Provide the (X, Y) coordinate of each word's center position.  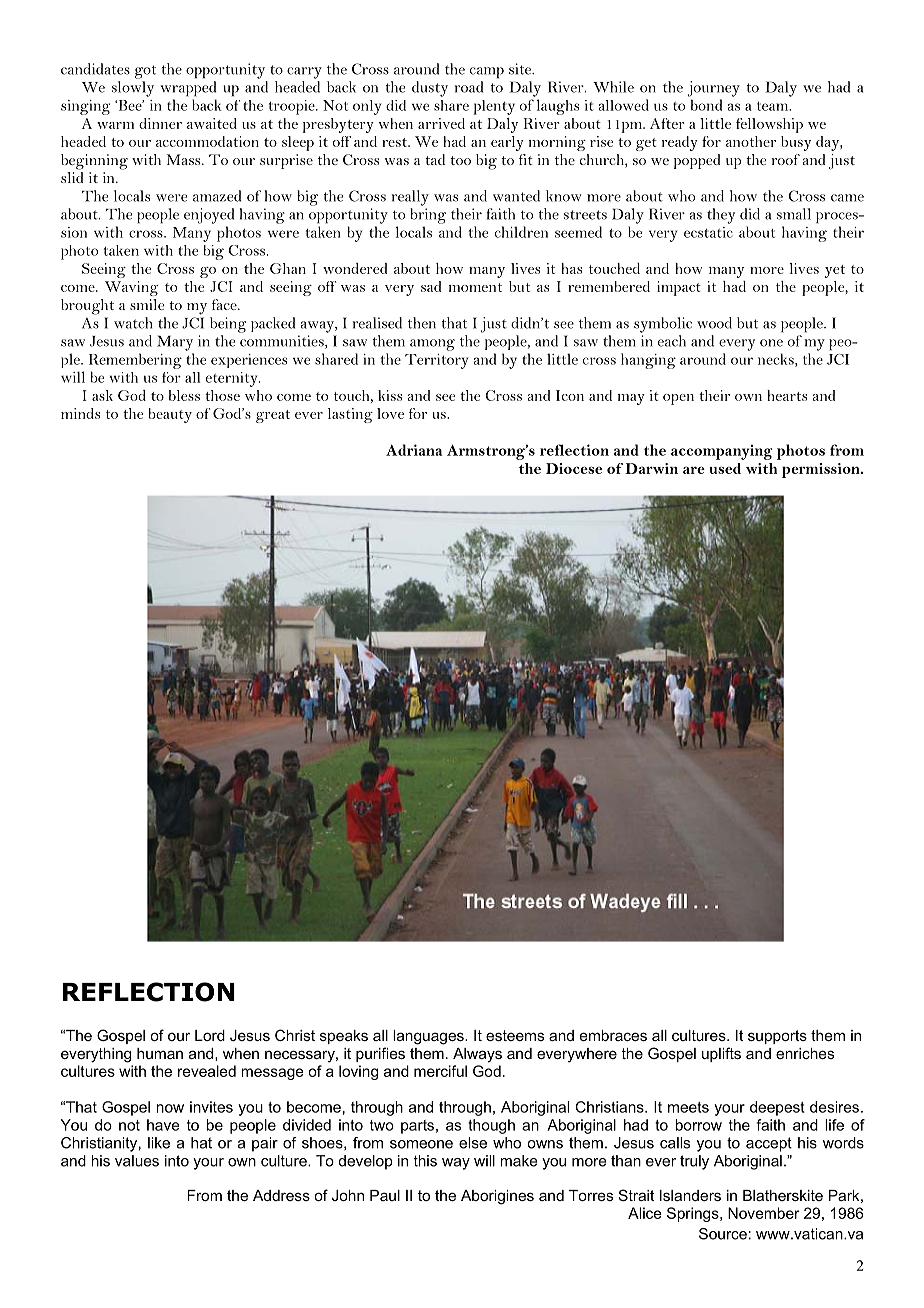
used (725, 468)
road (469, 87)
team (774, 106)
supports (777, 1037)
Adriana (414, 450)
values (137, 1161)
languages (429, 1037)
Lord (210, 1035)
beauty (170, 415)
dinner (160, 123)
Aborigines (497, 1197)
